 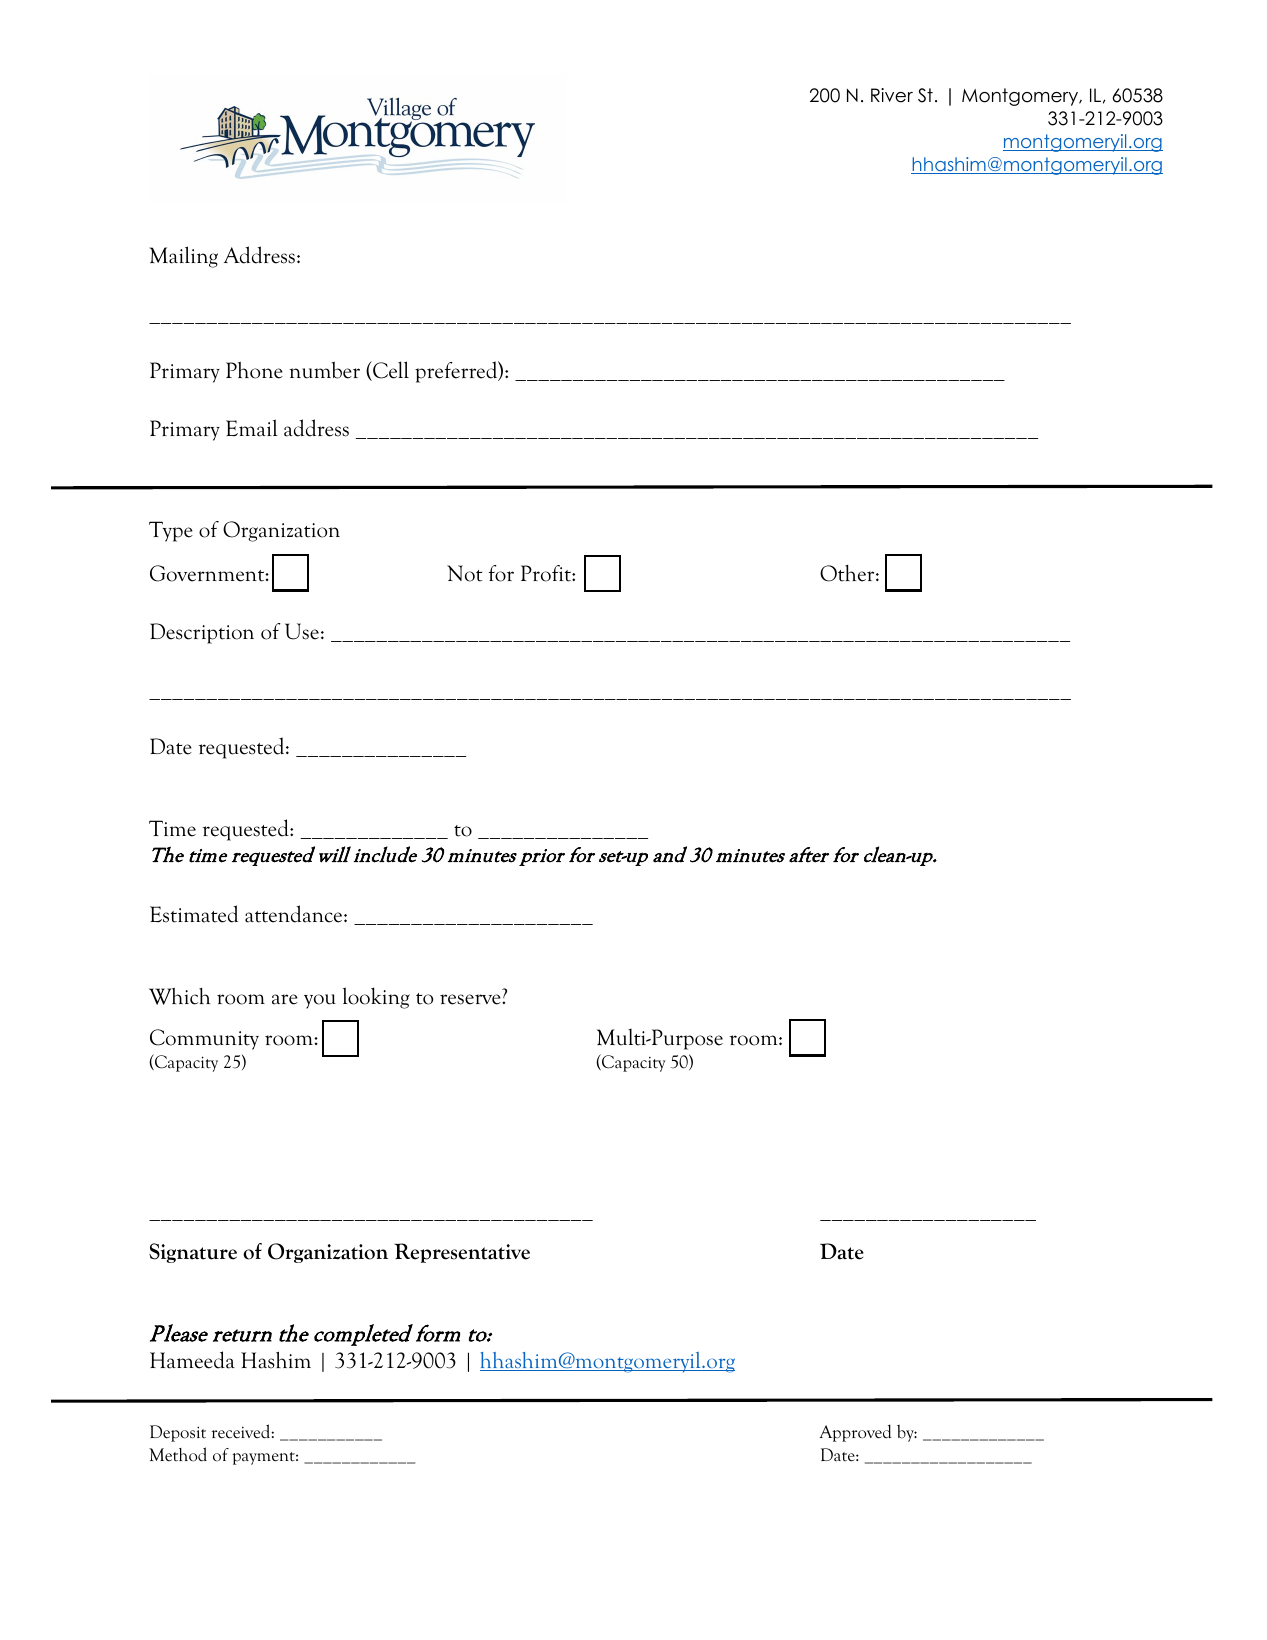 I want to click on Email, so click(x=252, y=428).
